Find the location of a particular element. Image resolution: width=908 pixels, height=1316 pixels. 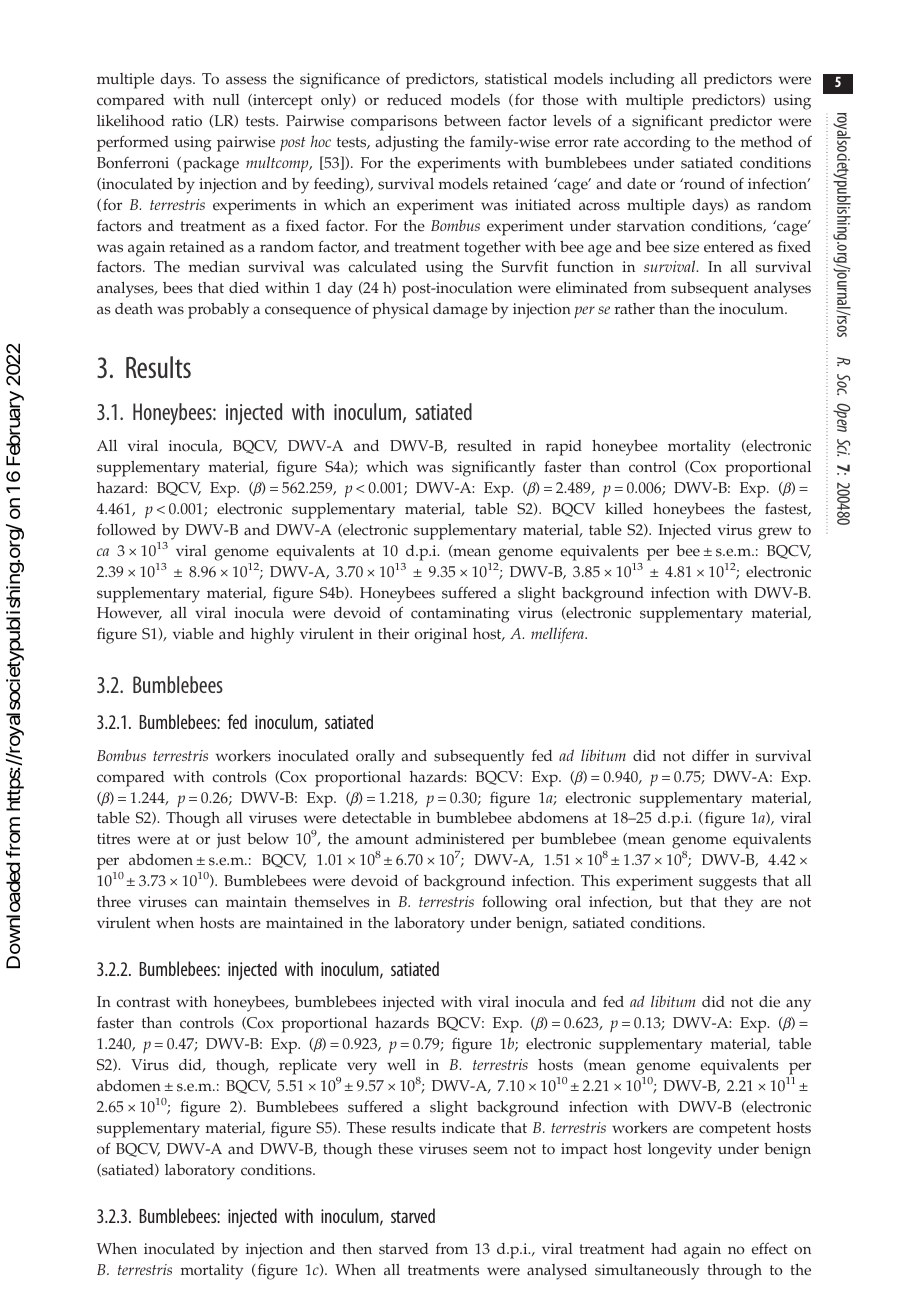

suggests is located at coordinates (728, 883).
